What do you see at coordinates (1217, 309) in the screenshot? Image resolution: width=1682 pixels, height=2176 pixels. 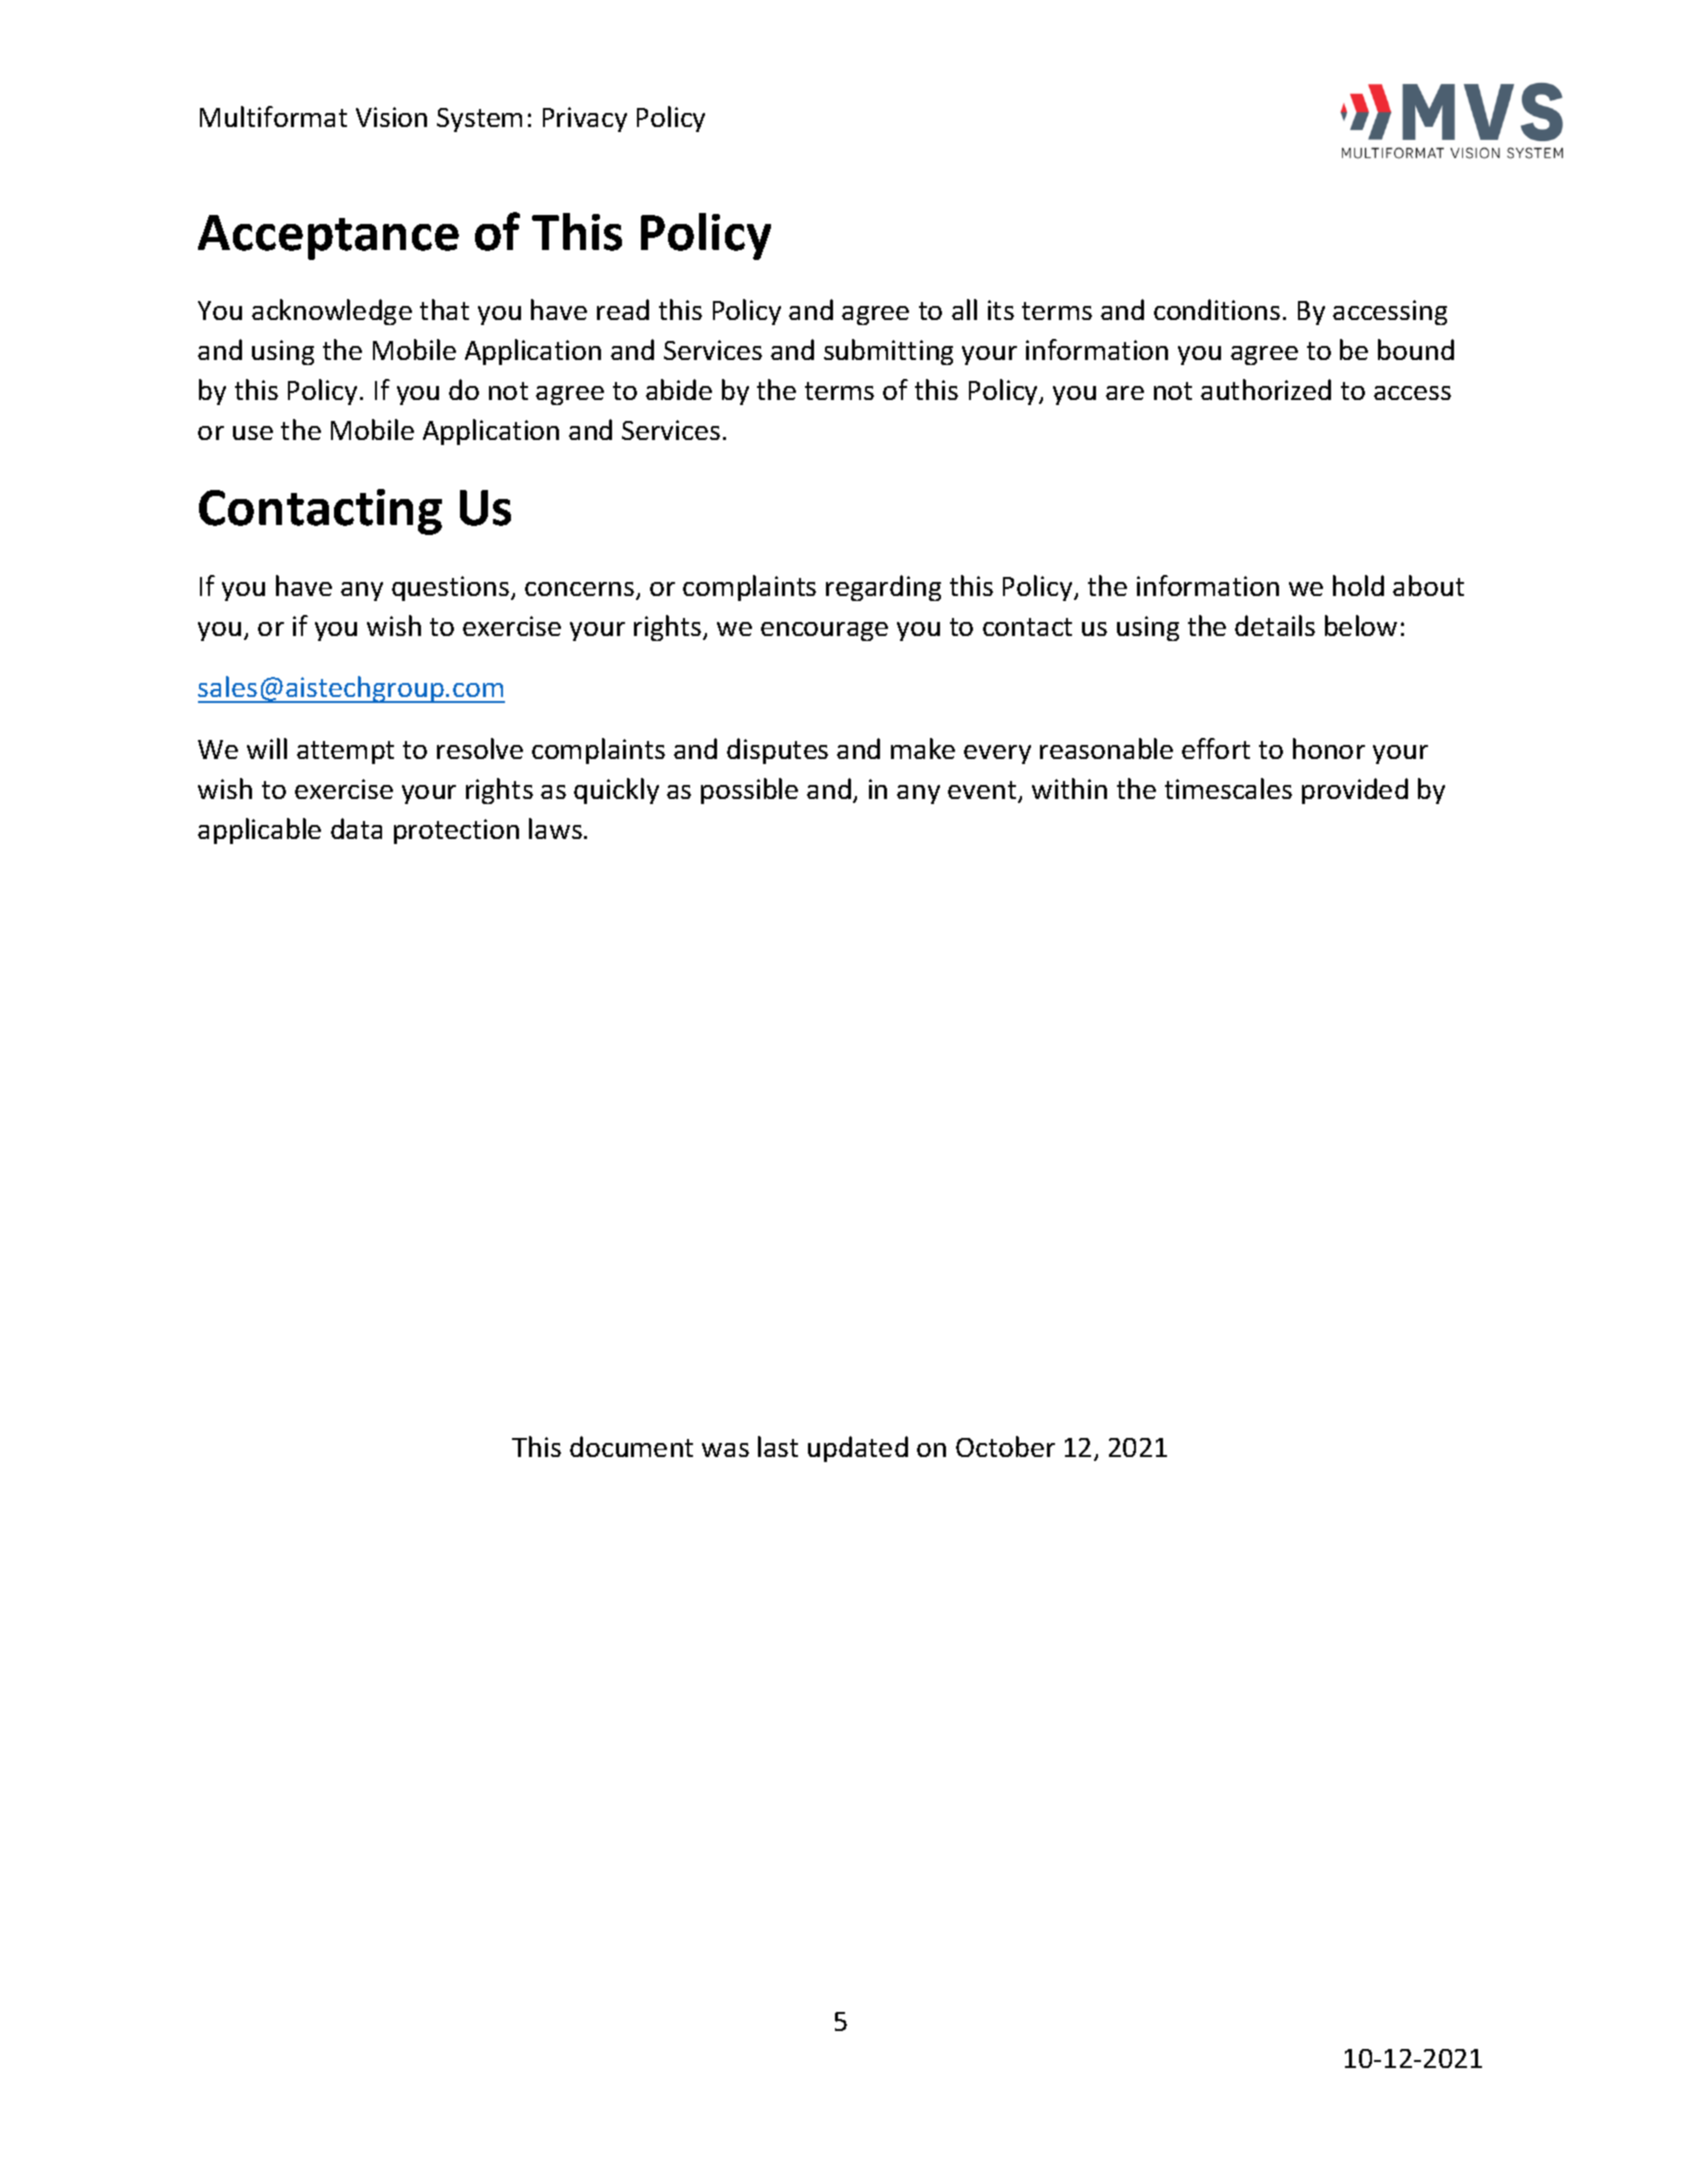 I see `conditions` at bounding box center [1217, 309].
